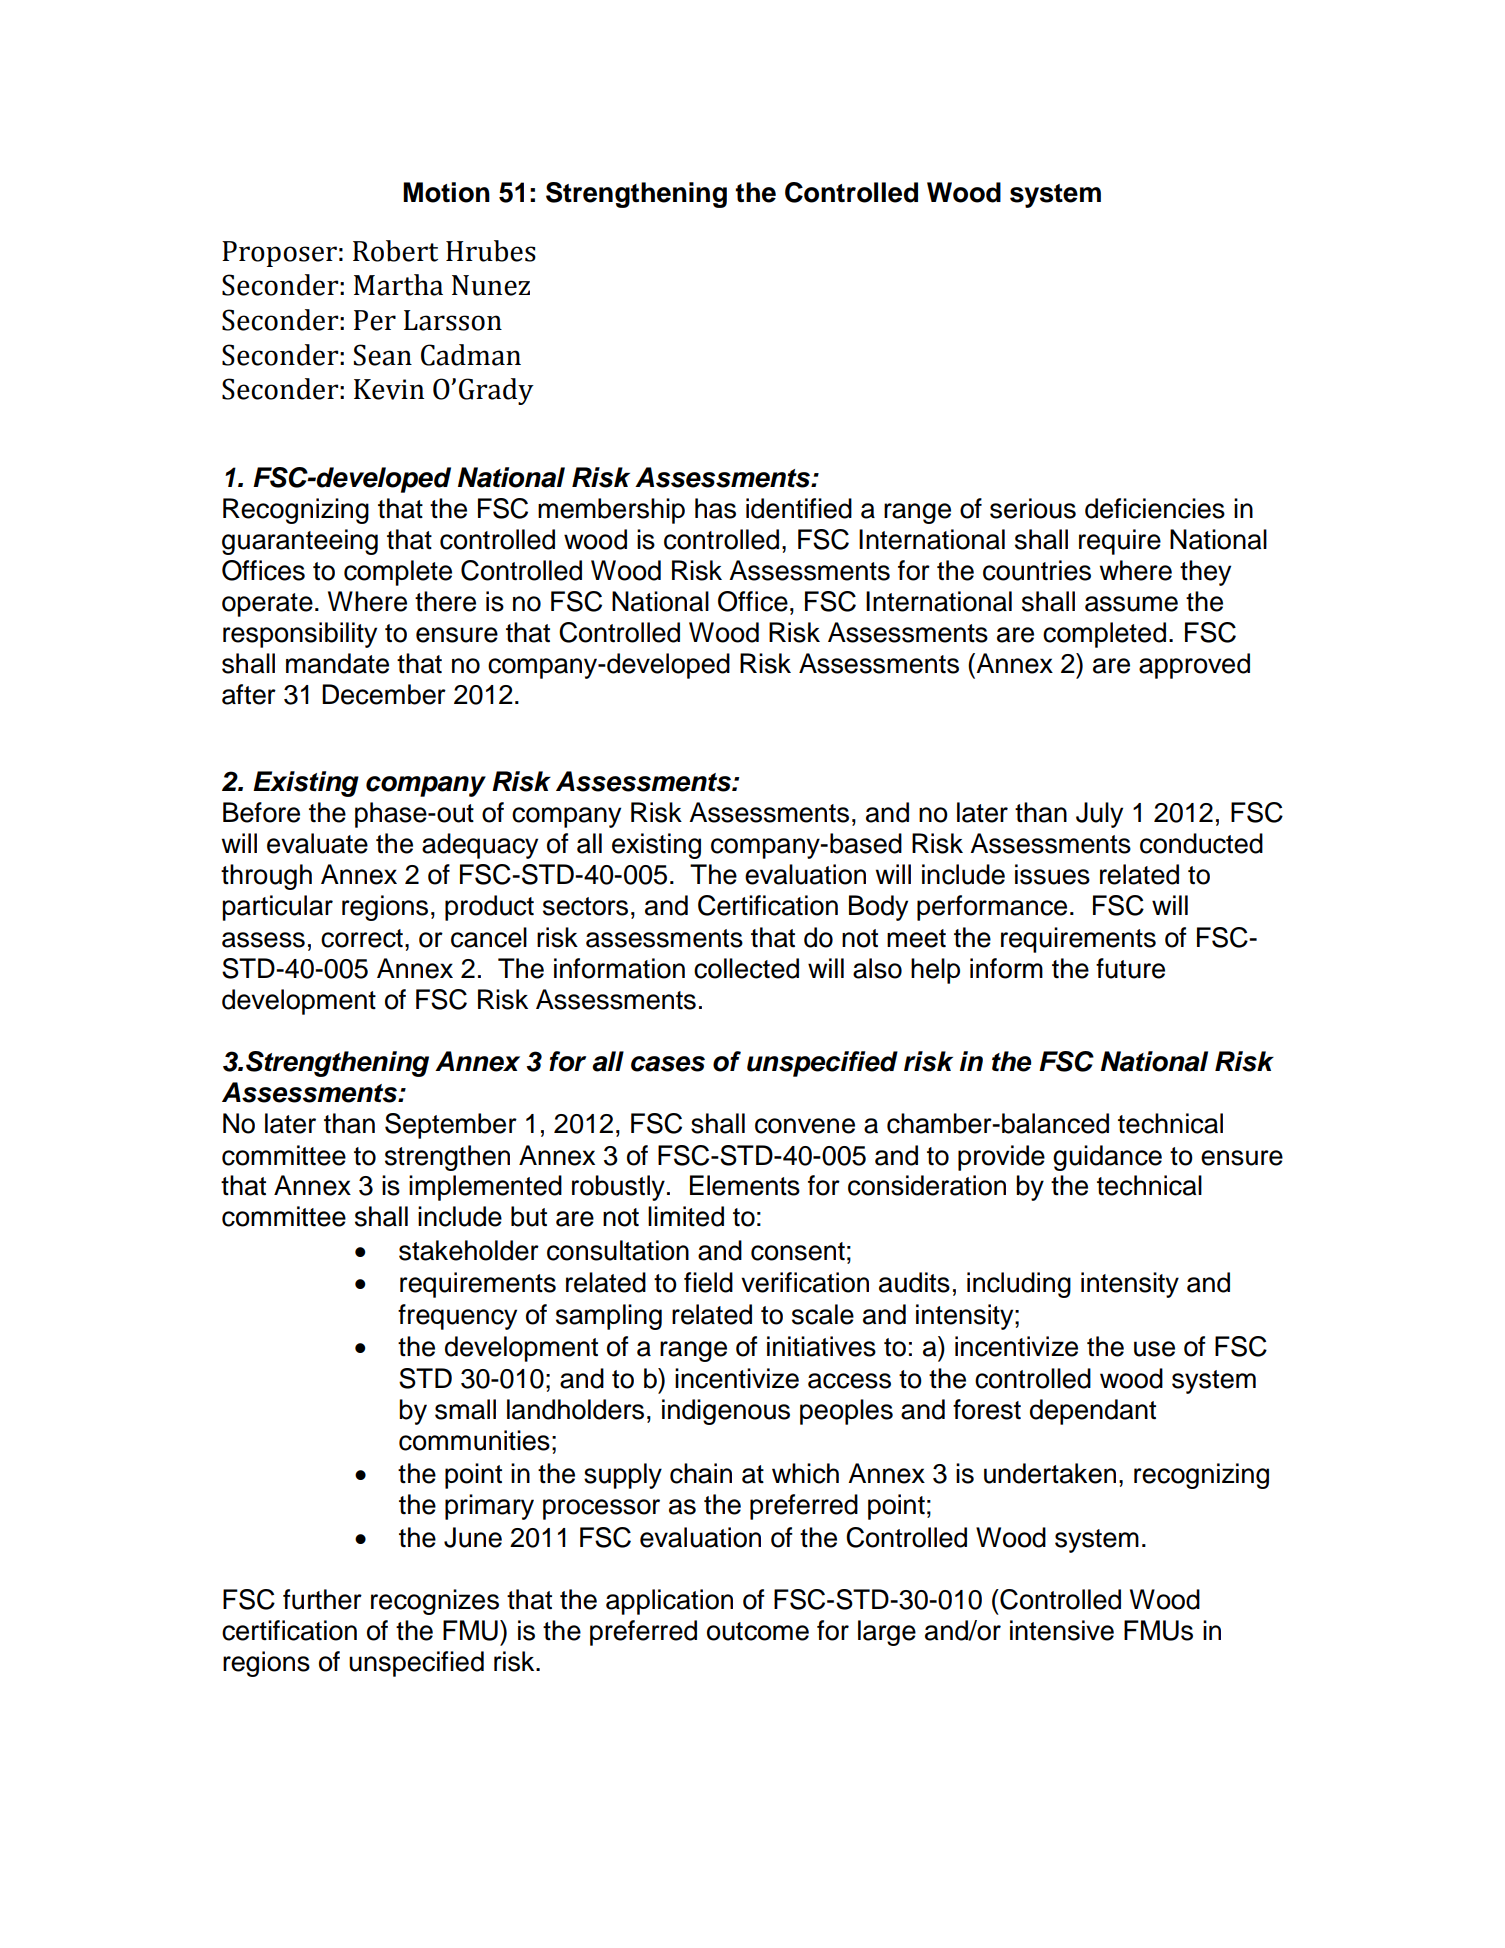  What do you see at coordinates (708, 1282) in the screenshot?
I see `field` at bounding box center [708, 1282].
